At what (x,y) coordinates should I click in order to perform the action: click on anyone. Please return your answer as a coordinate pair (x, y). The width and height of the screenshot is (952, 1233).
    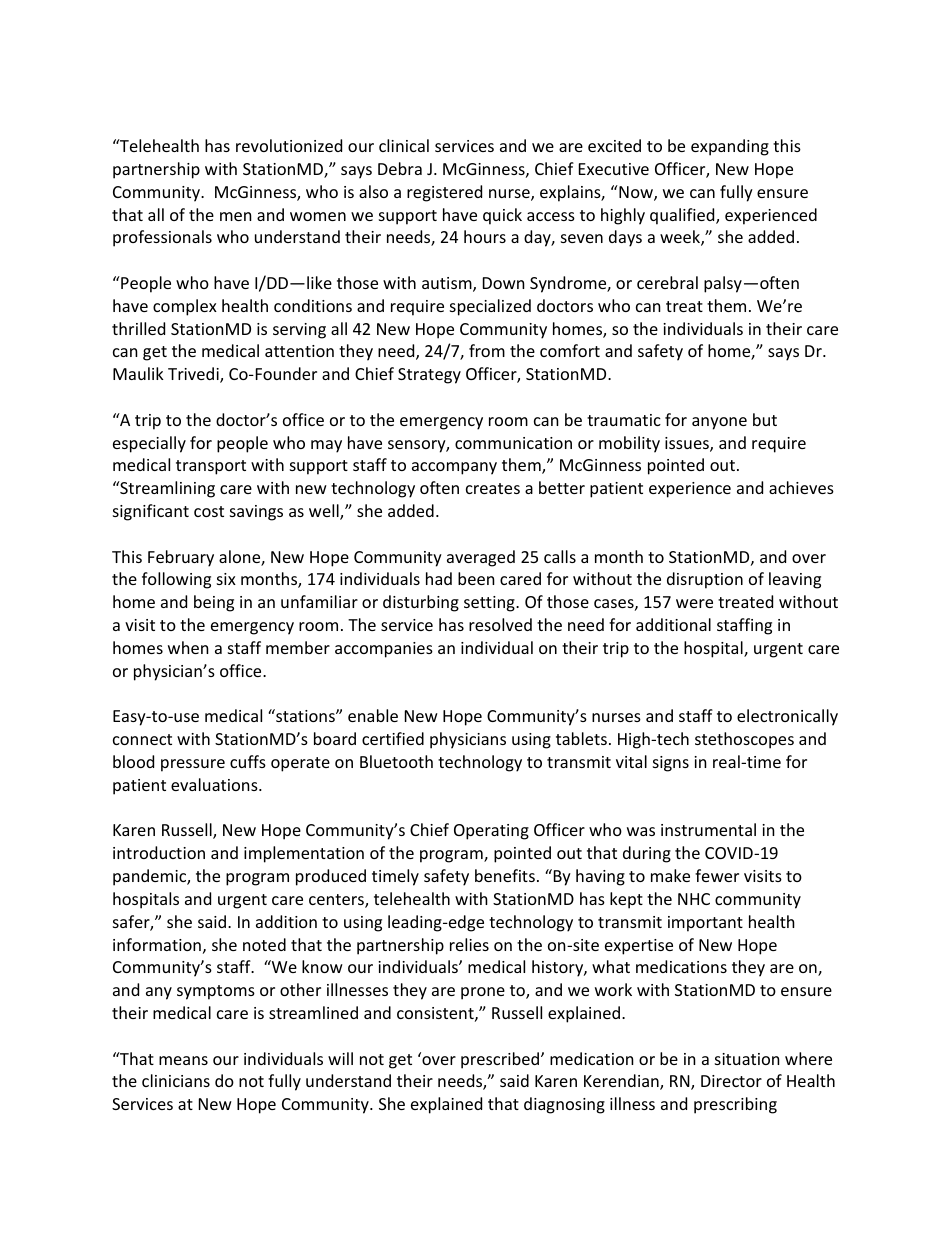
    Looking at the image, I should click on (719, 423).
